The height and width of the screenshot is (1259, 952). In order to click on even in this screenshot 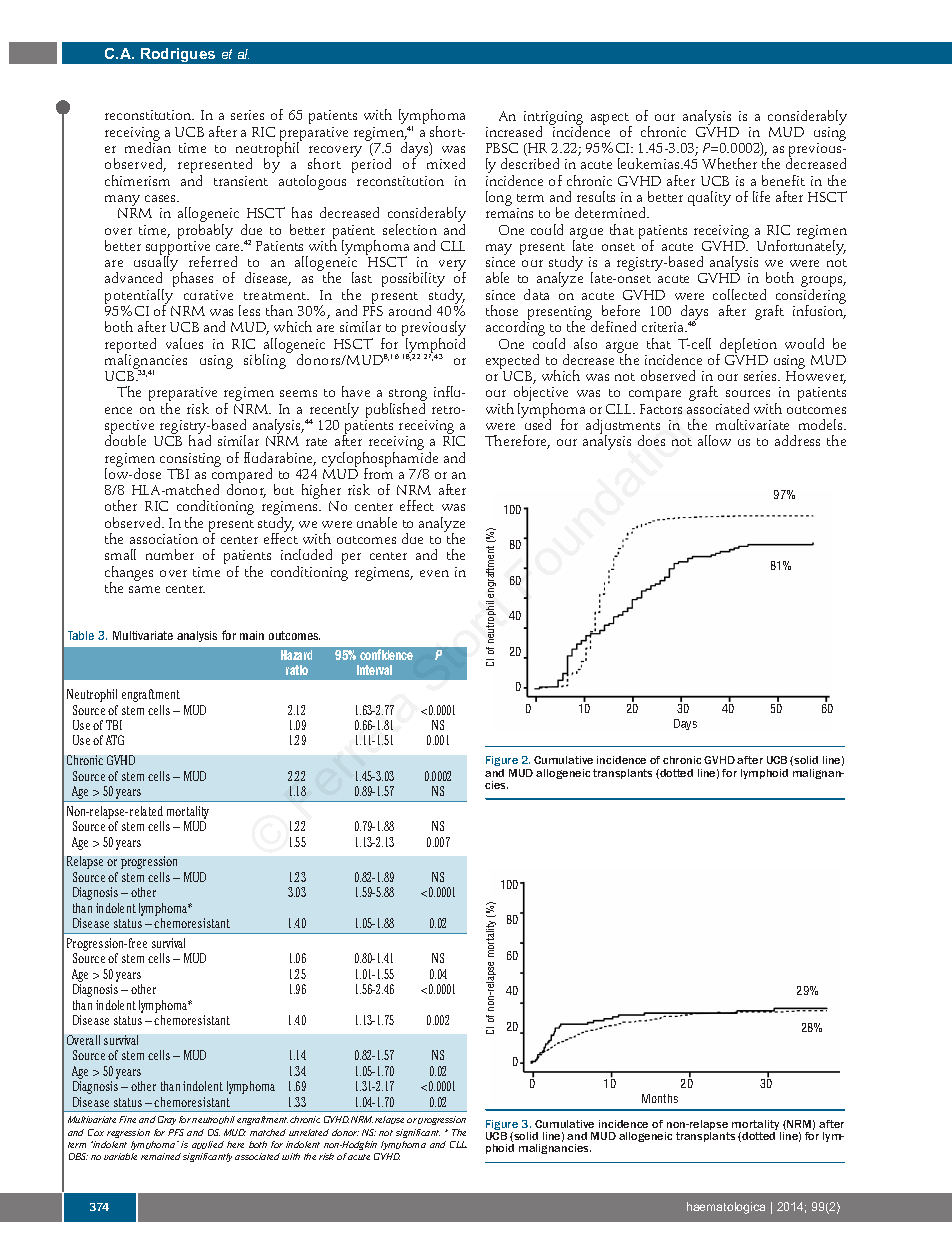, I will do `click(434, 573)`.
